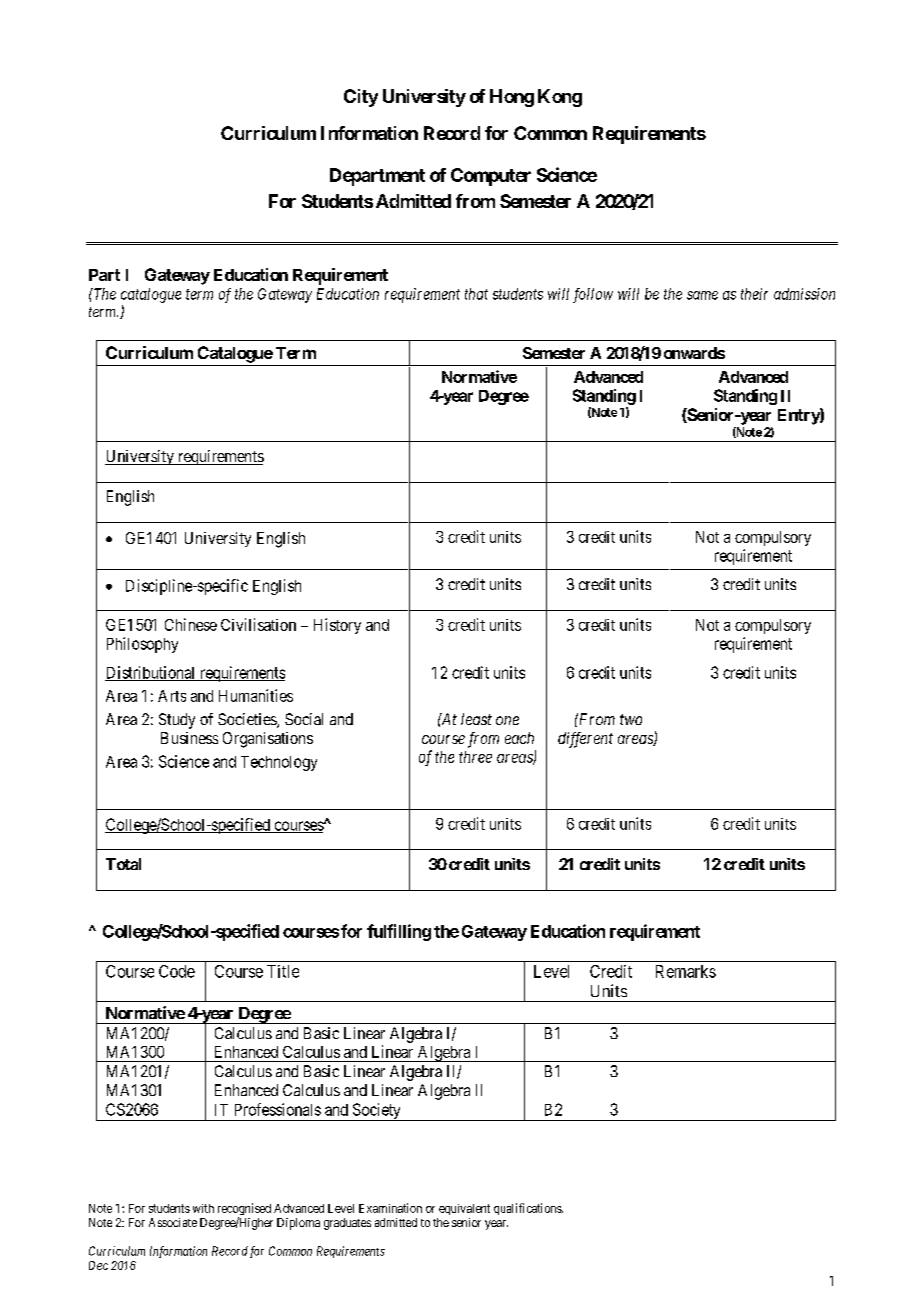 Image resolution: width=924 pixels, height=1308 pixels. I want to click on that, so click(476, 294).
